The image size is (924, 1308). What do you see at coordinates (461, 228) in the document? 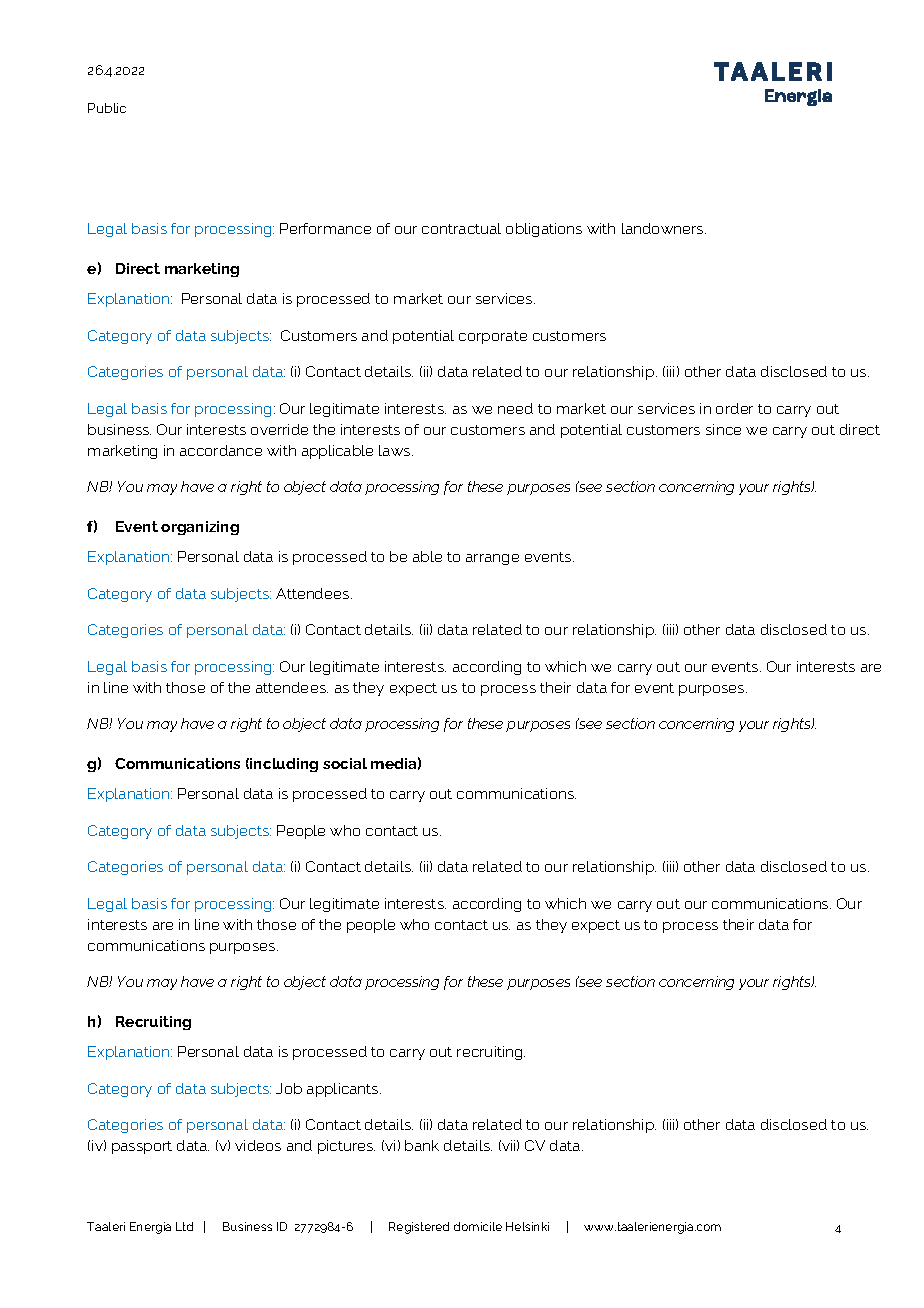
I see `contractual` at bounding box center [461, 228].
